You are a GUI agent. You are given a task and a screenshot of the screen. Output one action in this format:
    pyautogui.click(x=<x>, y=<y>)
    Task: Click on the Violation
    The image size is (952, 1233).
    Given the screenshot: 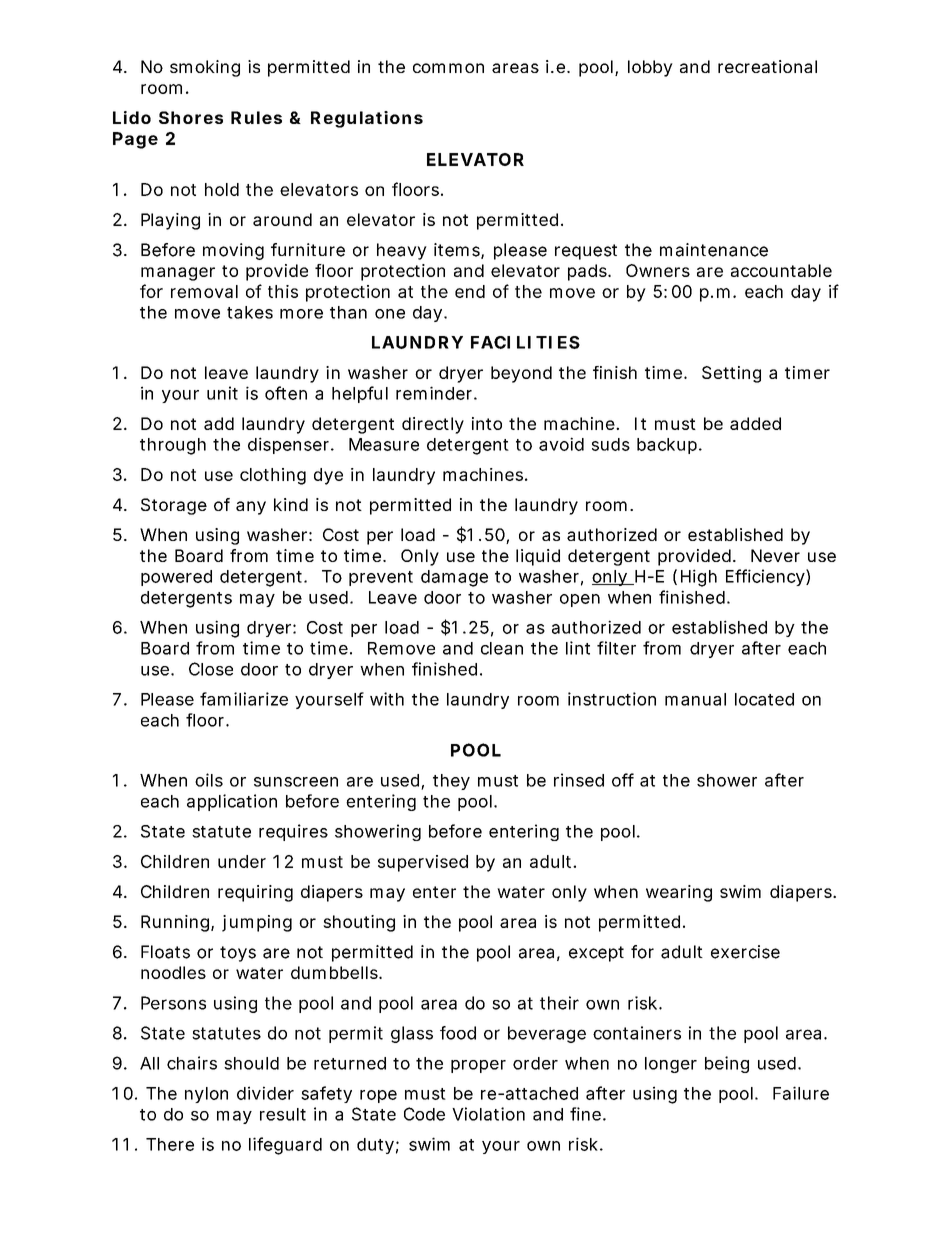 What is the action you would take?
    pyautogui.click(x=488, y=1114)
